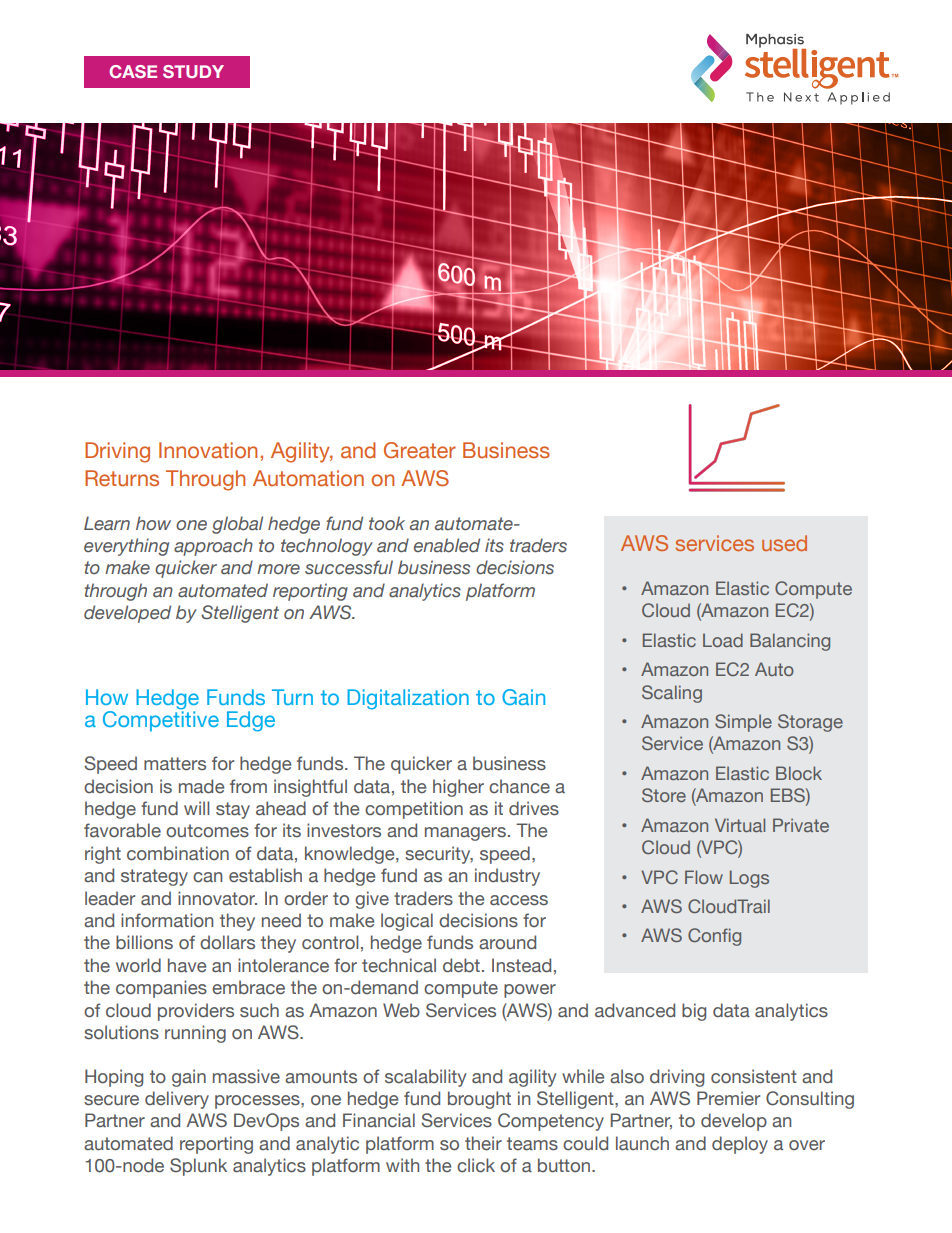  I want to click on Greater, so click(420, 450).
